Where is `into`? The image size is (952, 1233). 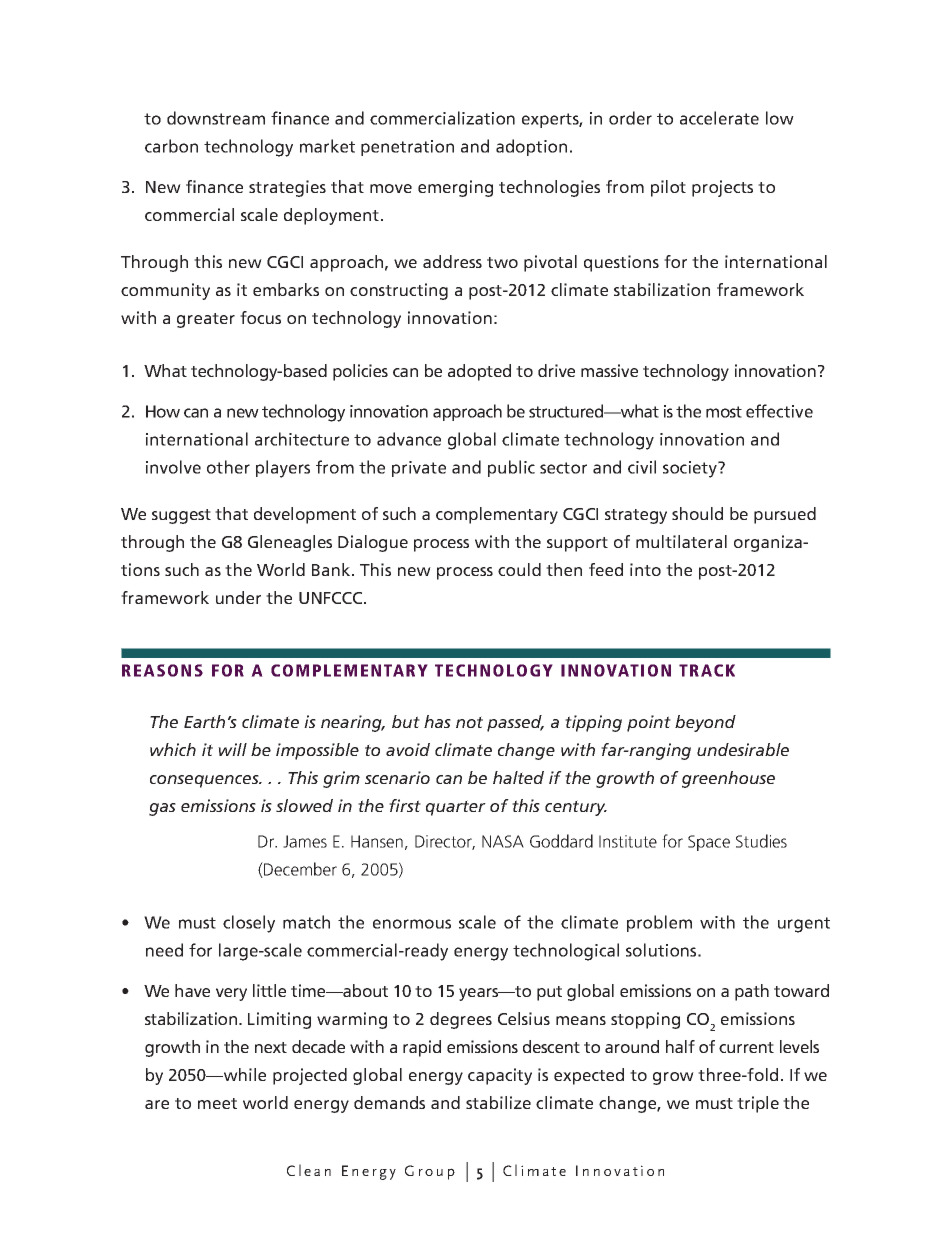
into is located at coordinates (645, 569).
